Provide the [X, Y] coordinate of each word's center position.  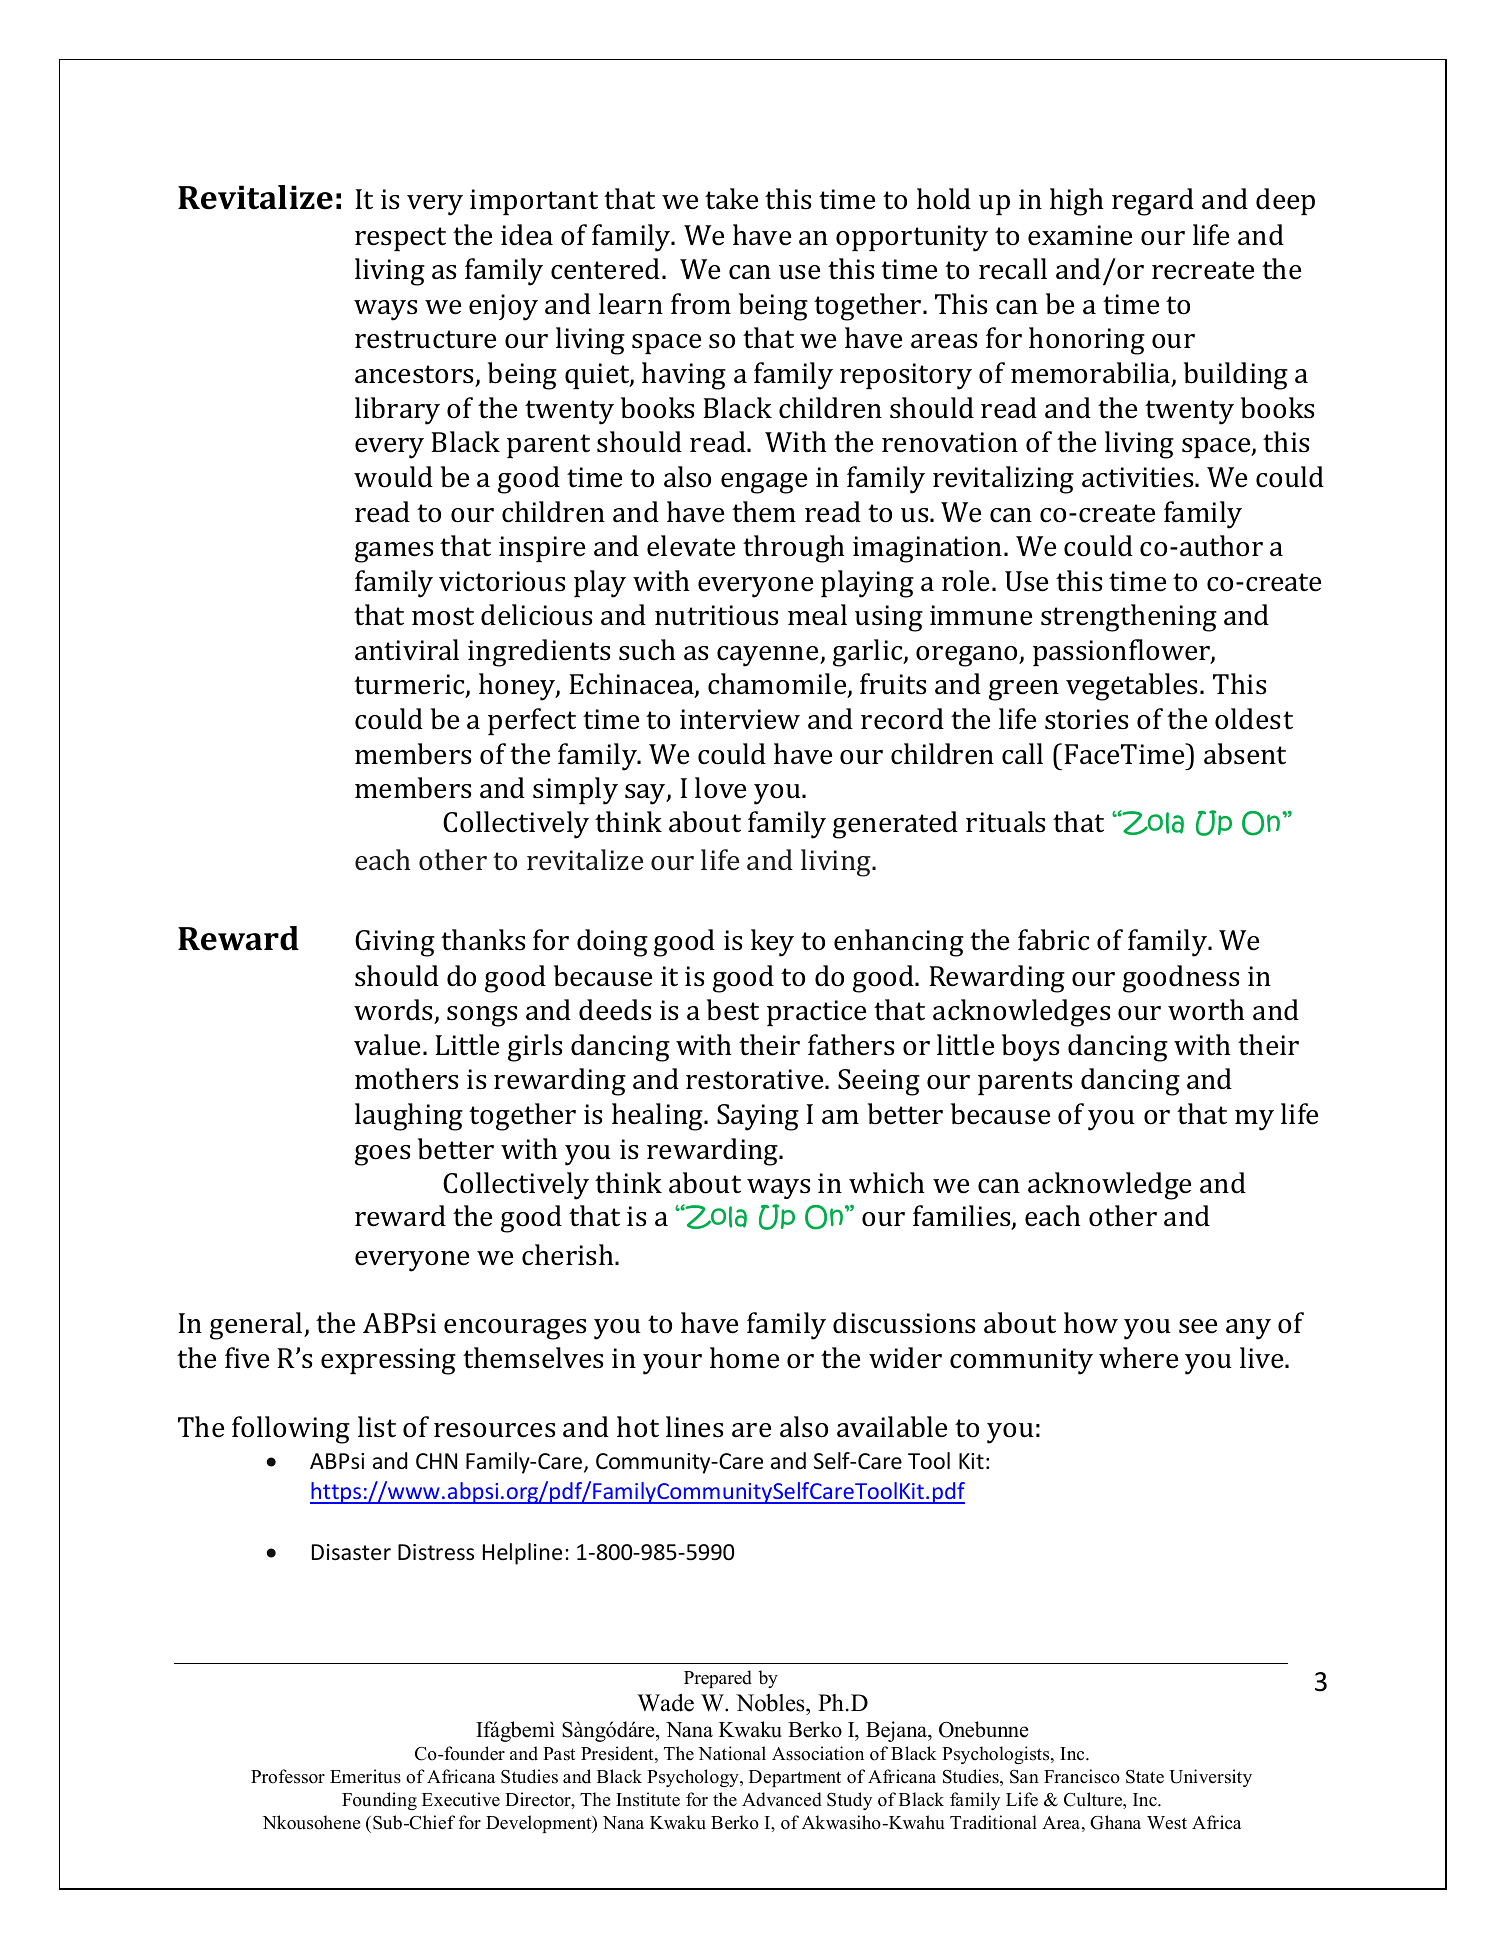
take [731, 199]
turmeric [410, 686]
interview [740, 719]
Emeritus [365, 1776]
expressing [388, 1361]
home [744, 1358]
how [1091, 1323]
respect [400, 239]
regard [1153, 202]
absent [1245, 754]
